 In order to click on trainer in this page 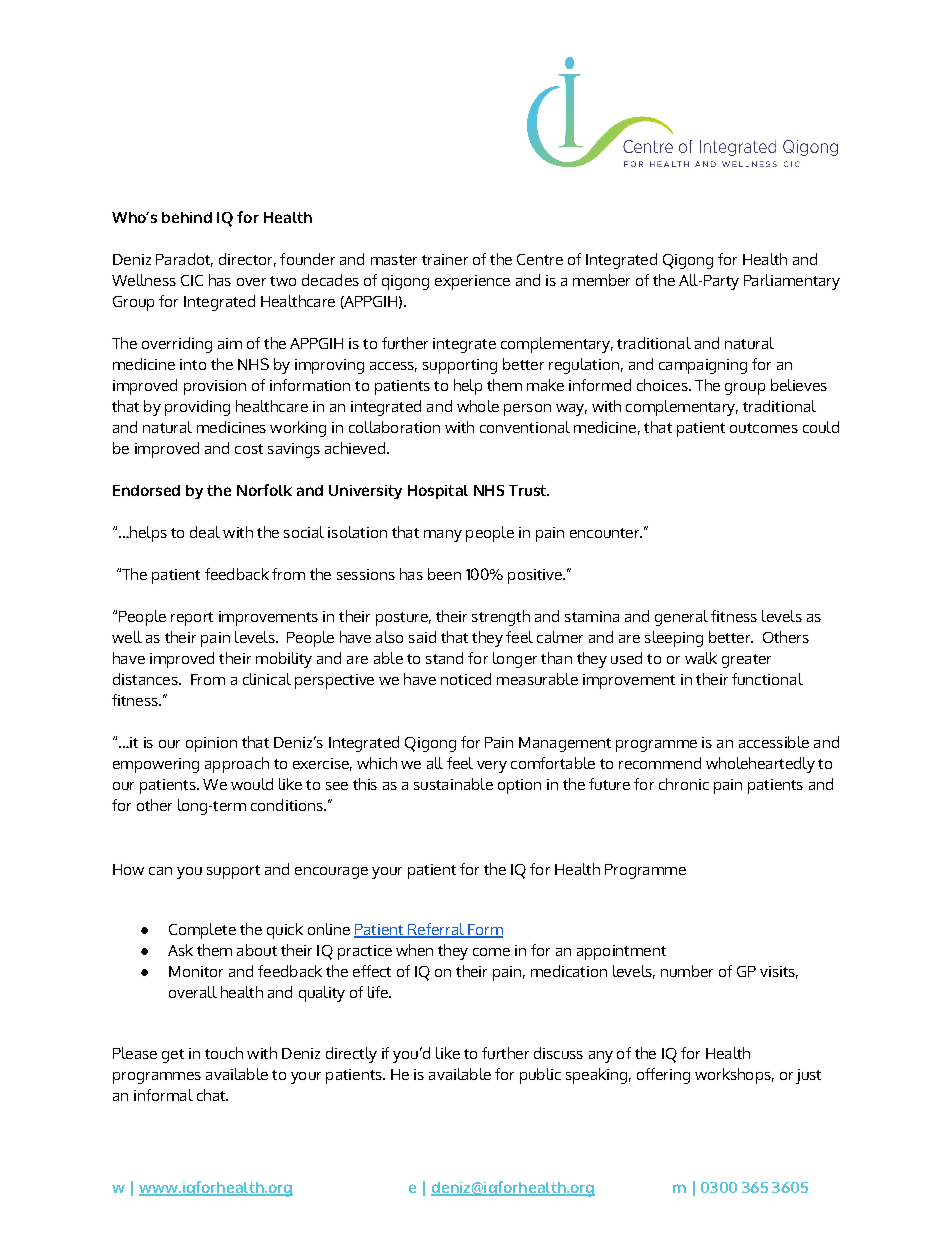, I will do `click(445, 259)`.
